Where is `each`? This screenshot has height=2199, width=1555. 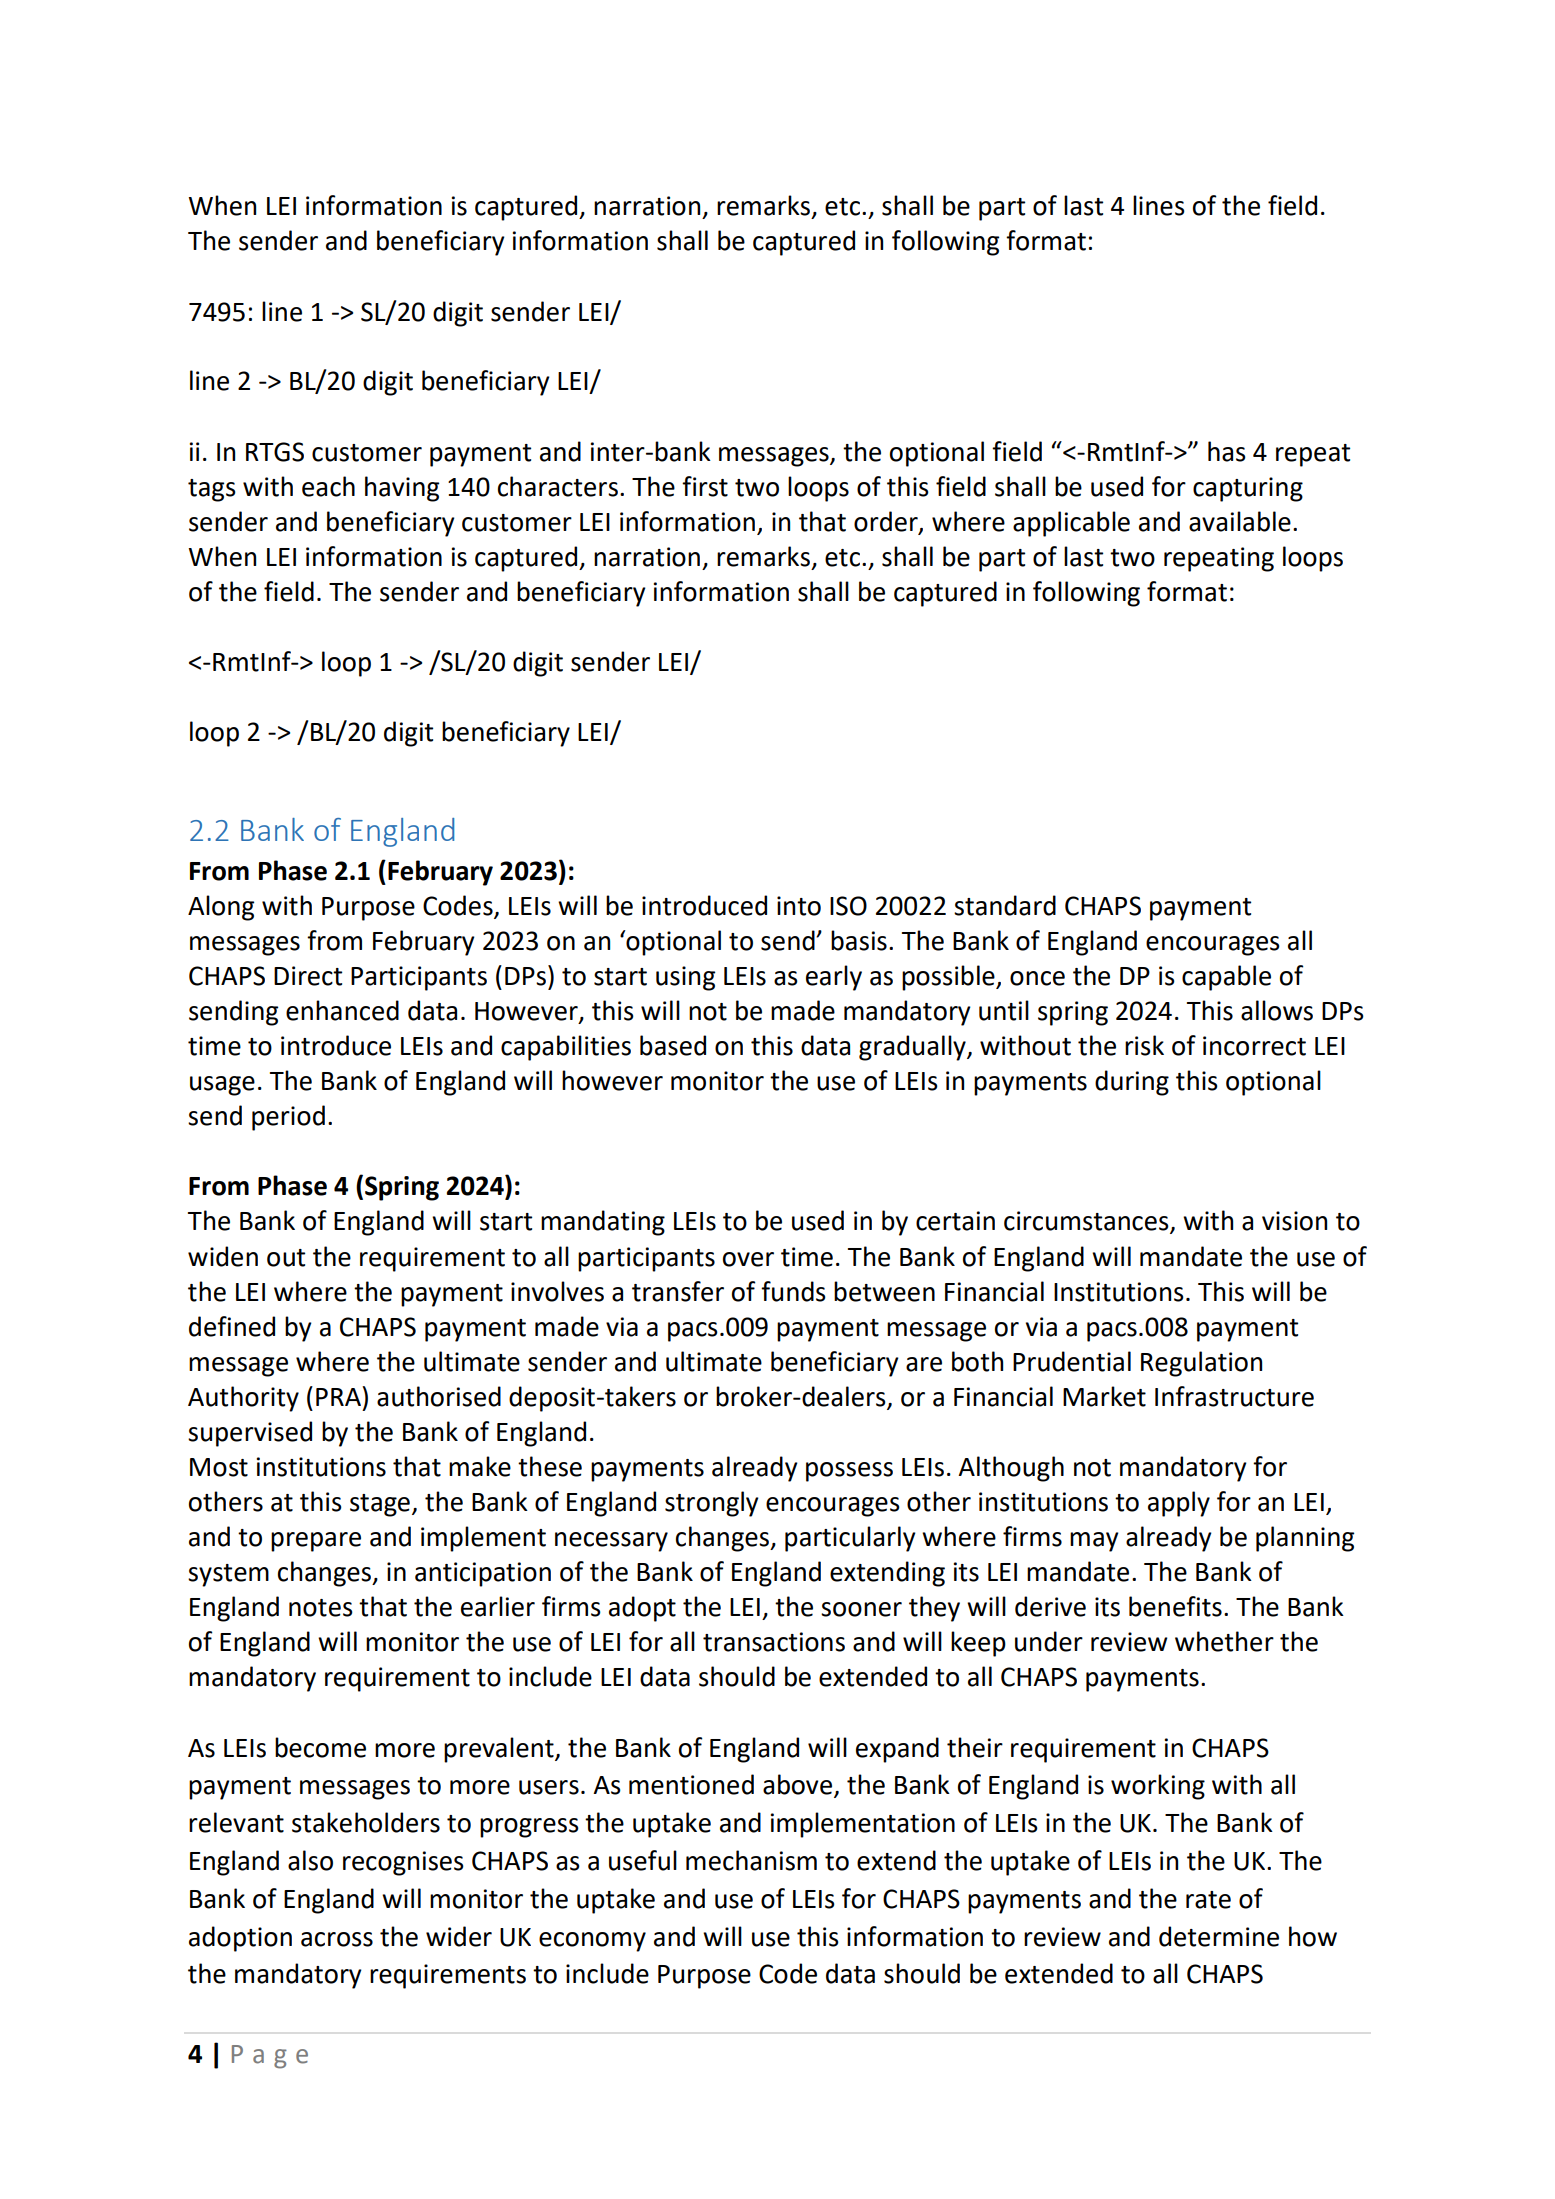 each is located at coordinates (328, 486).
